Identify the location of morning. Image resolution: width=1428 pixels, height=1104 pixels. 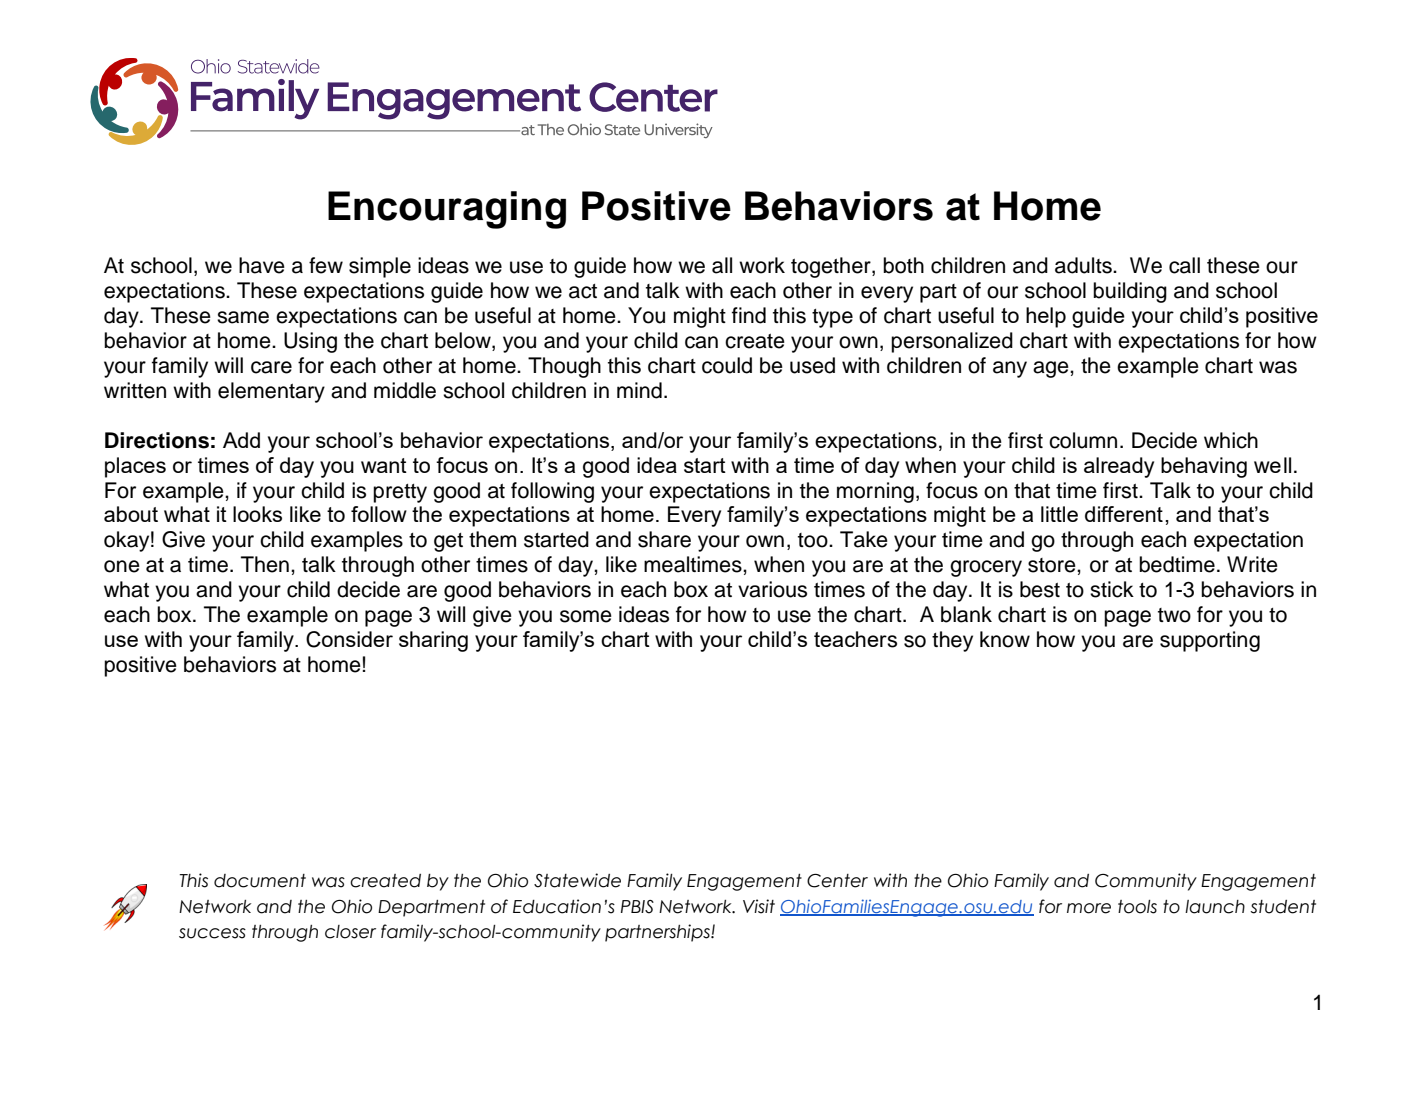
(875, 492).
